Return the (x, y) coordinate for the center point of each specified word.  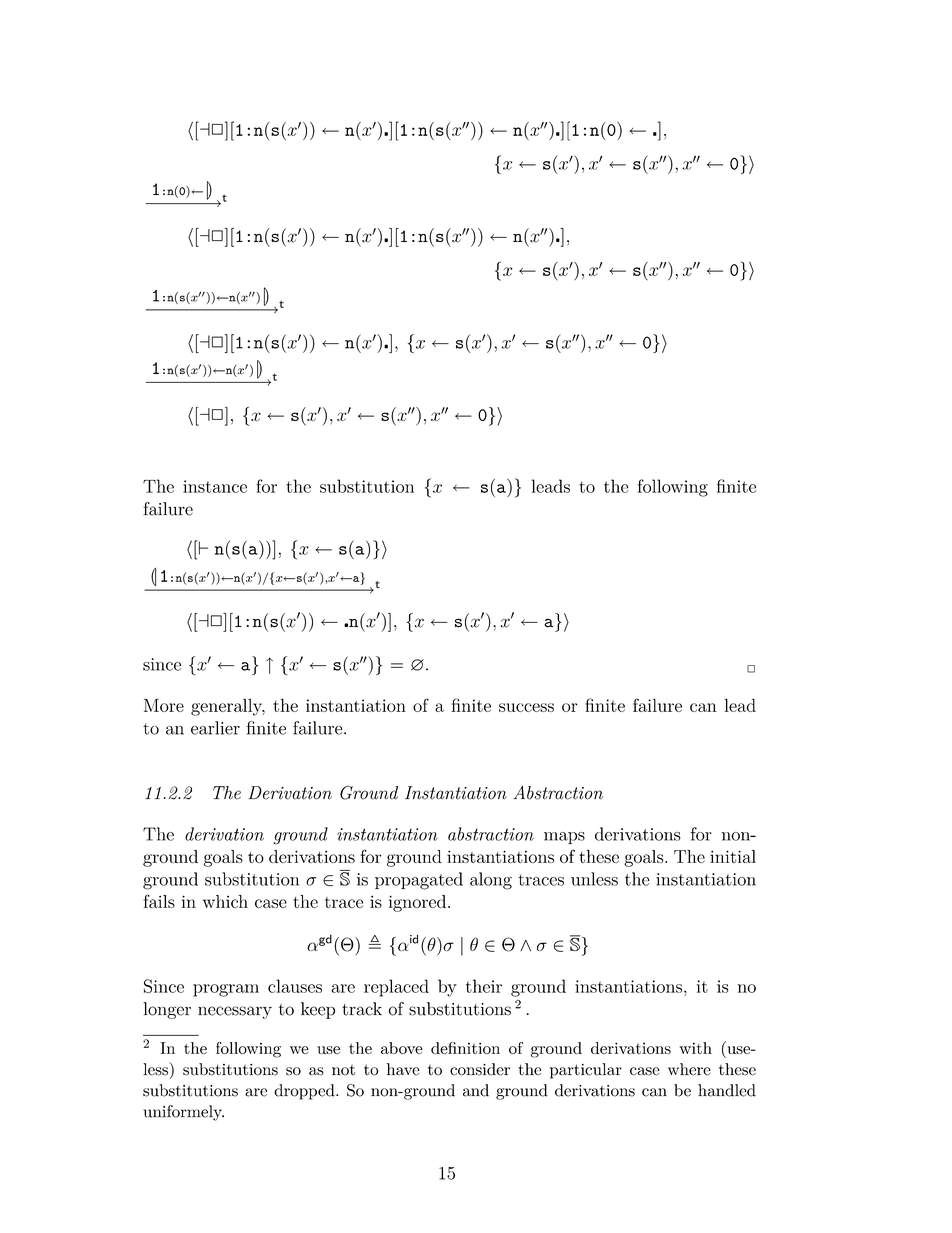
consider (480, 1069)
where (689, 1069)
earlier (215, 728)
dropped (305, 1092)
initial (733, 856)
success (526, 707)
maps (564, 838)
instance (215, 486)
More (164, 705)
